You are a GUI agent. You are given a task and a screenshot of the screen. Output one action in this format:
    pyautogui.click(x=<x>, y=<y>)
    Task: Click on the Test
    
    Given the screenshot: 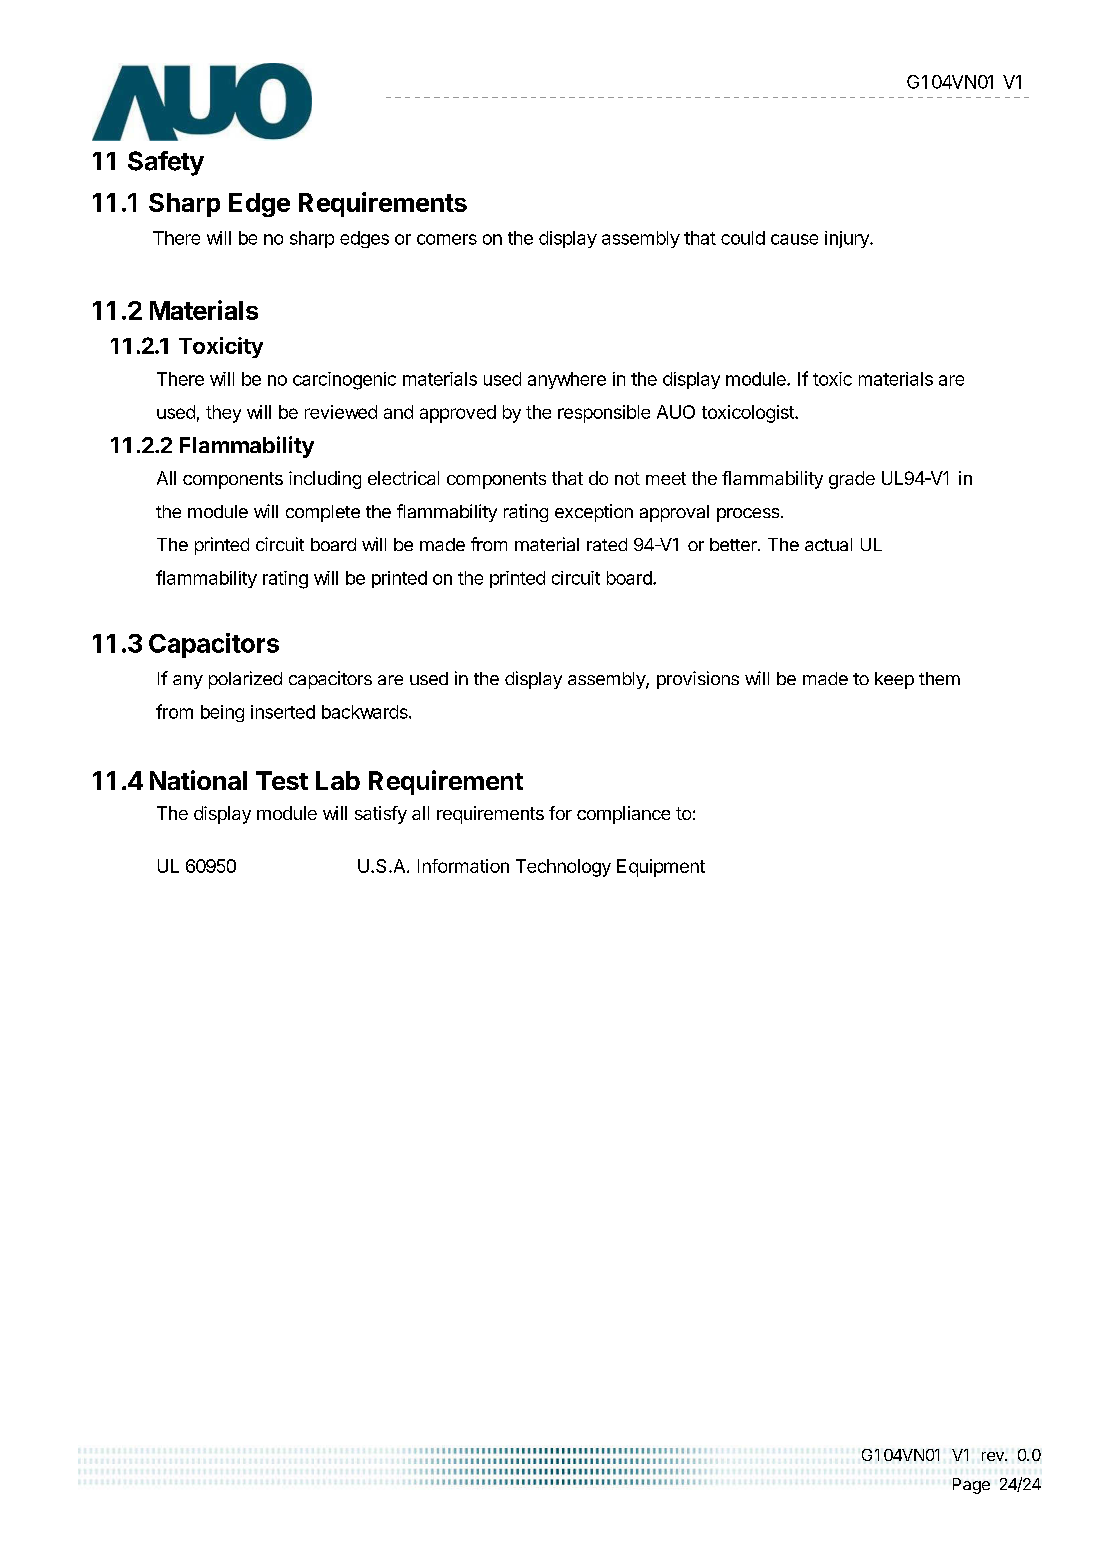 What is the action you would take?
    pyautogui.click(x=282, y=780)
